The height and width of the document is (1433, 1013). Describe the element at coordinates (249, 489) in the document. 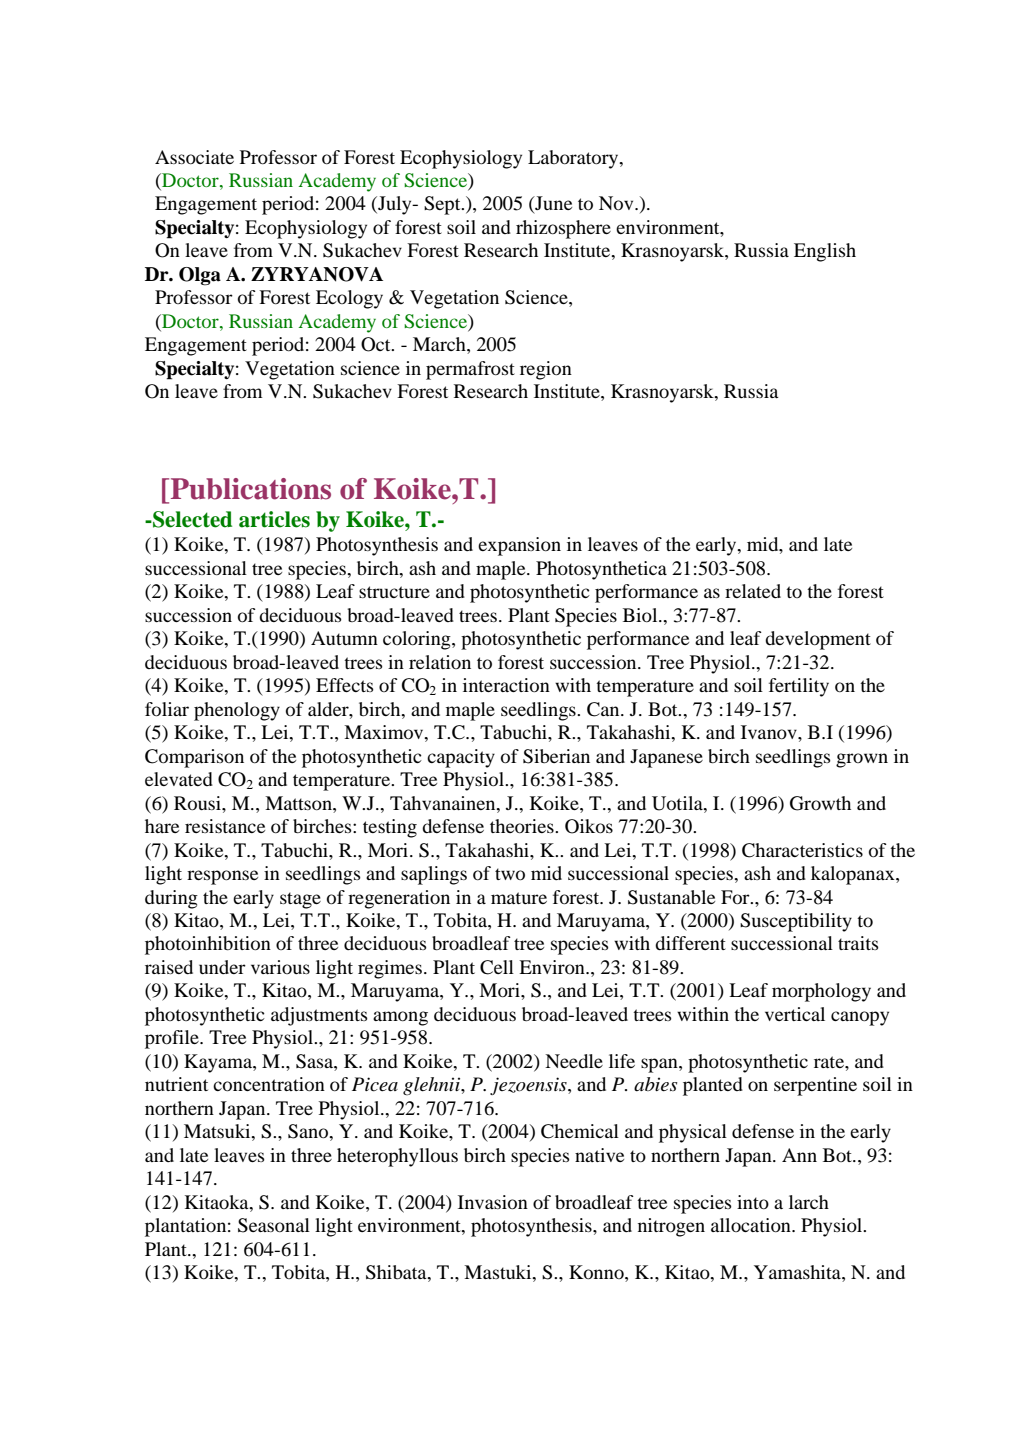

I see `Publications` at that location.
